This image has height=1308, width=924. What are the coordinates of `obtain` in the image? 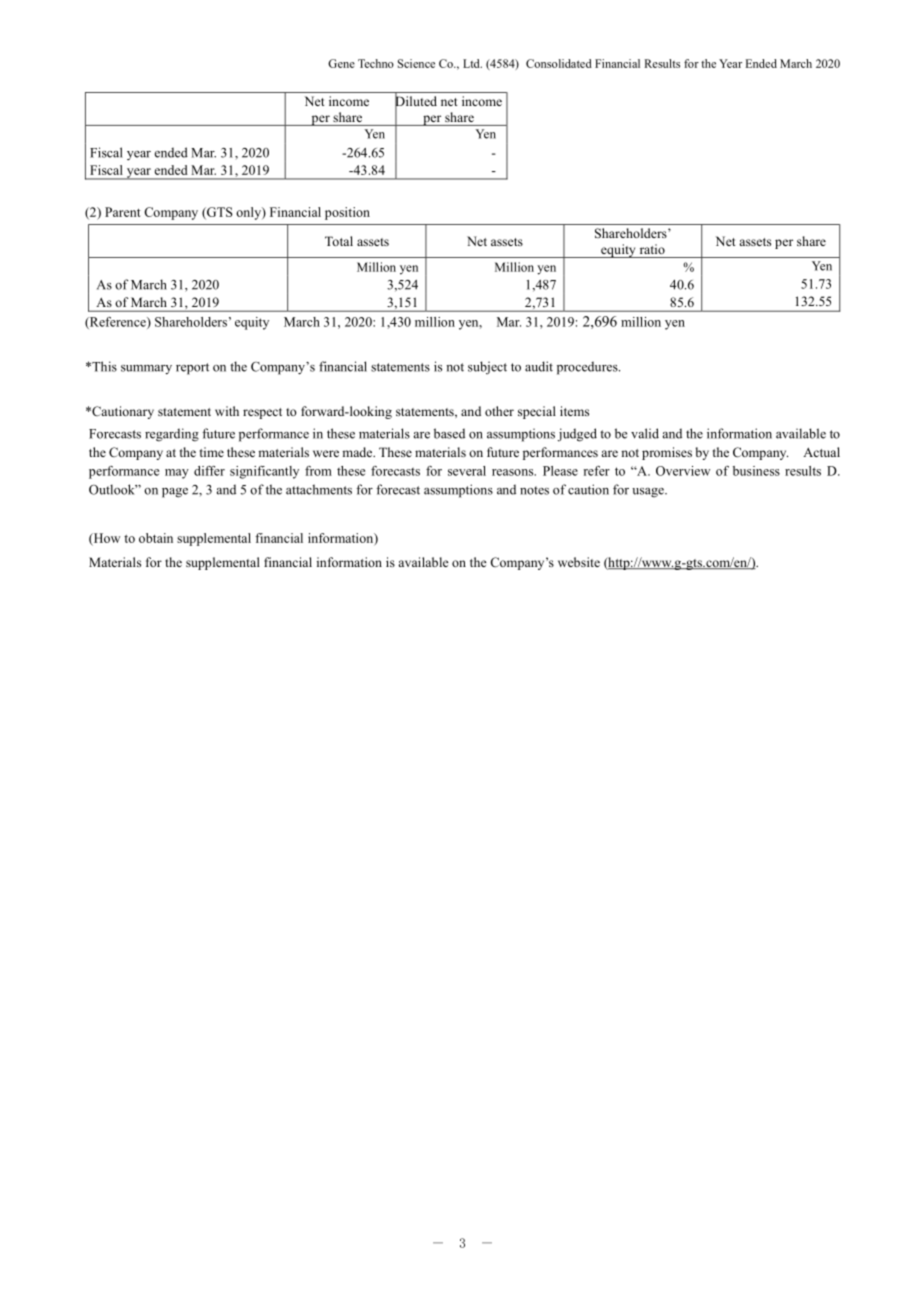 It's located at (156, 538).
